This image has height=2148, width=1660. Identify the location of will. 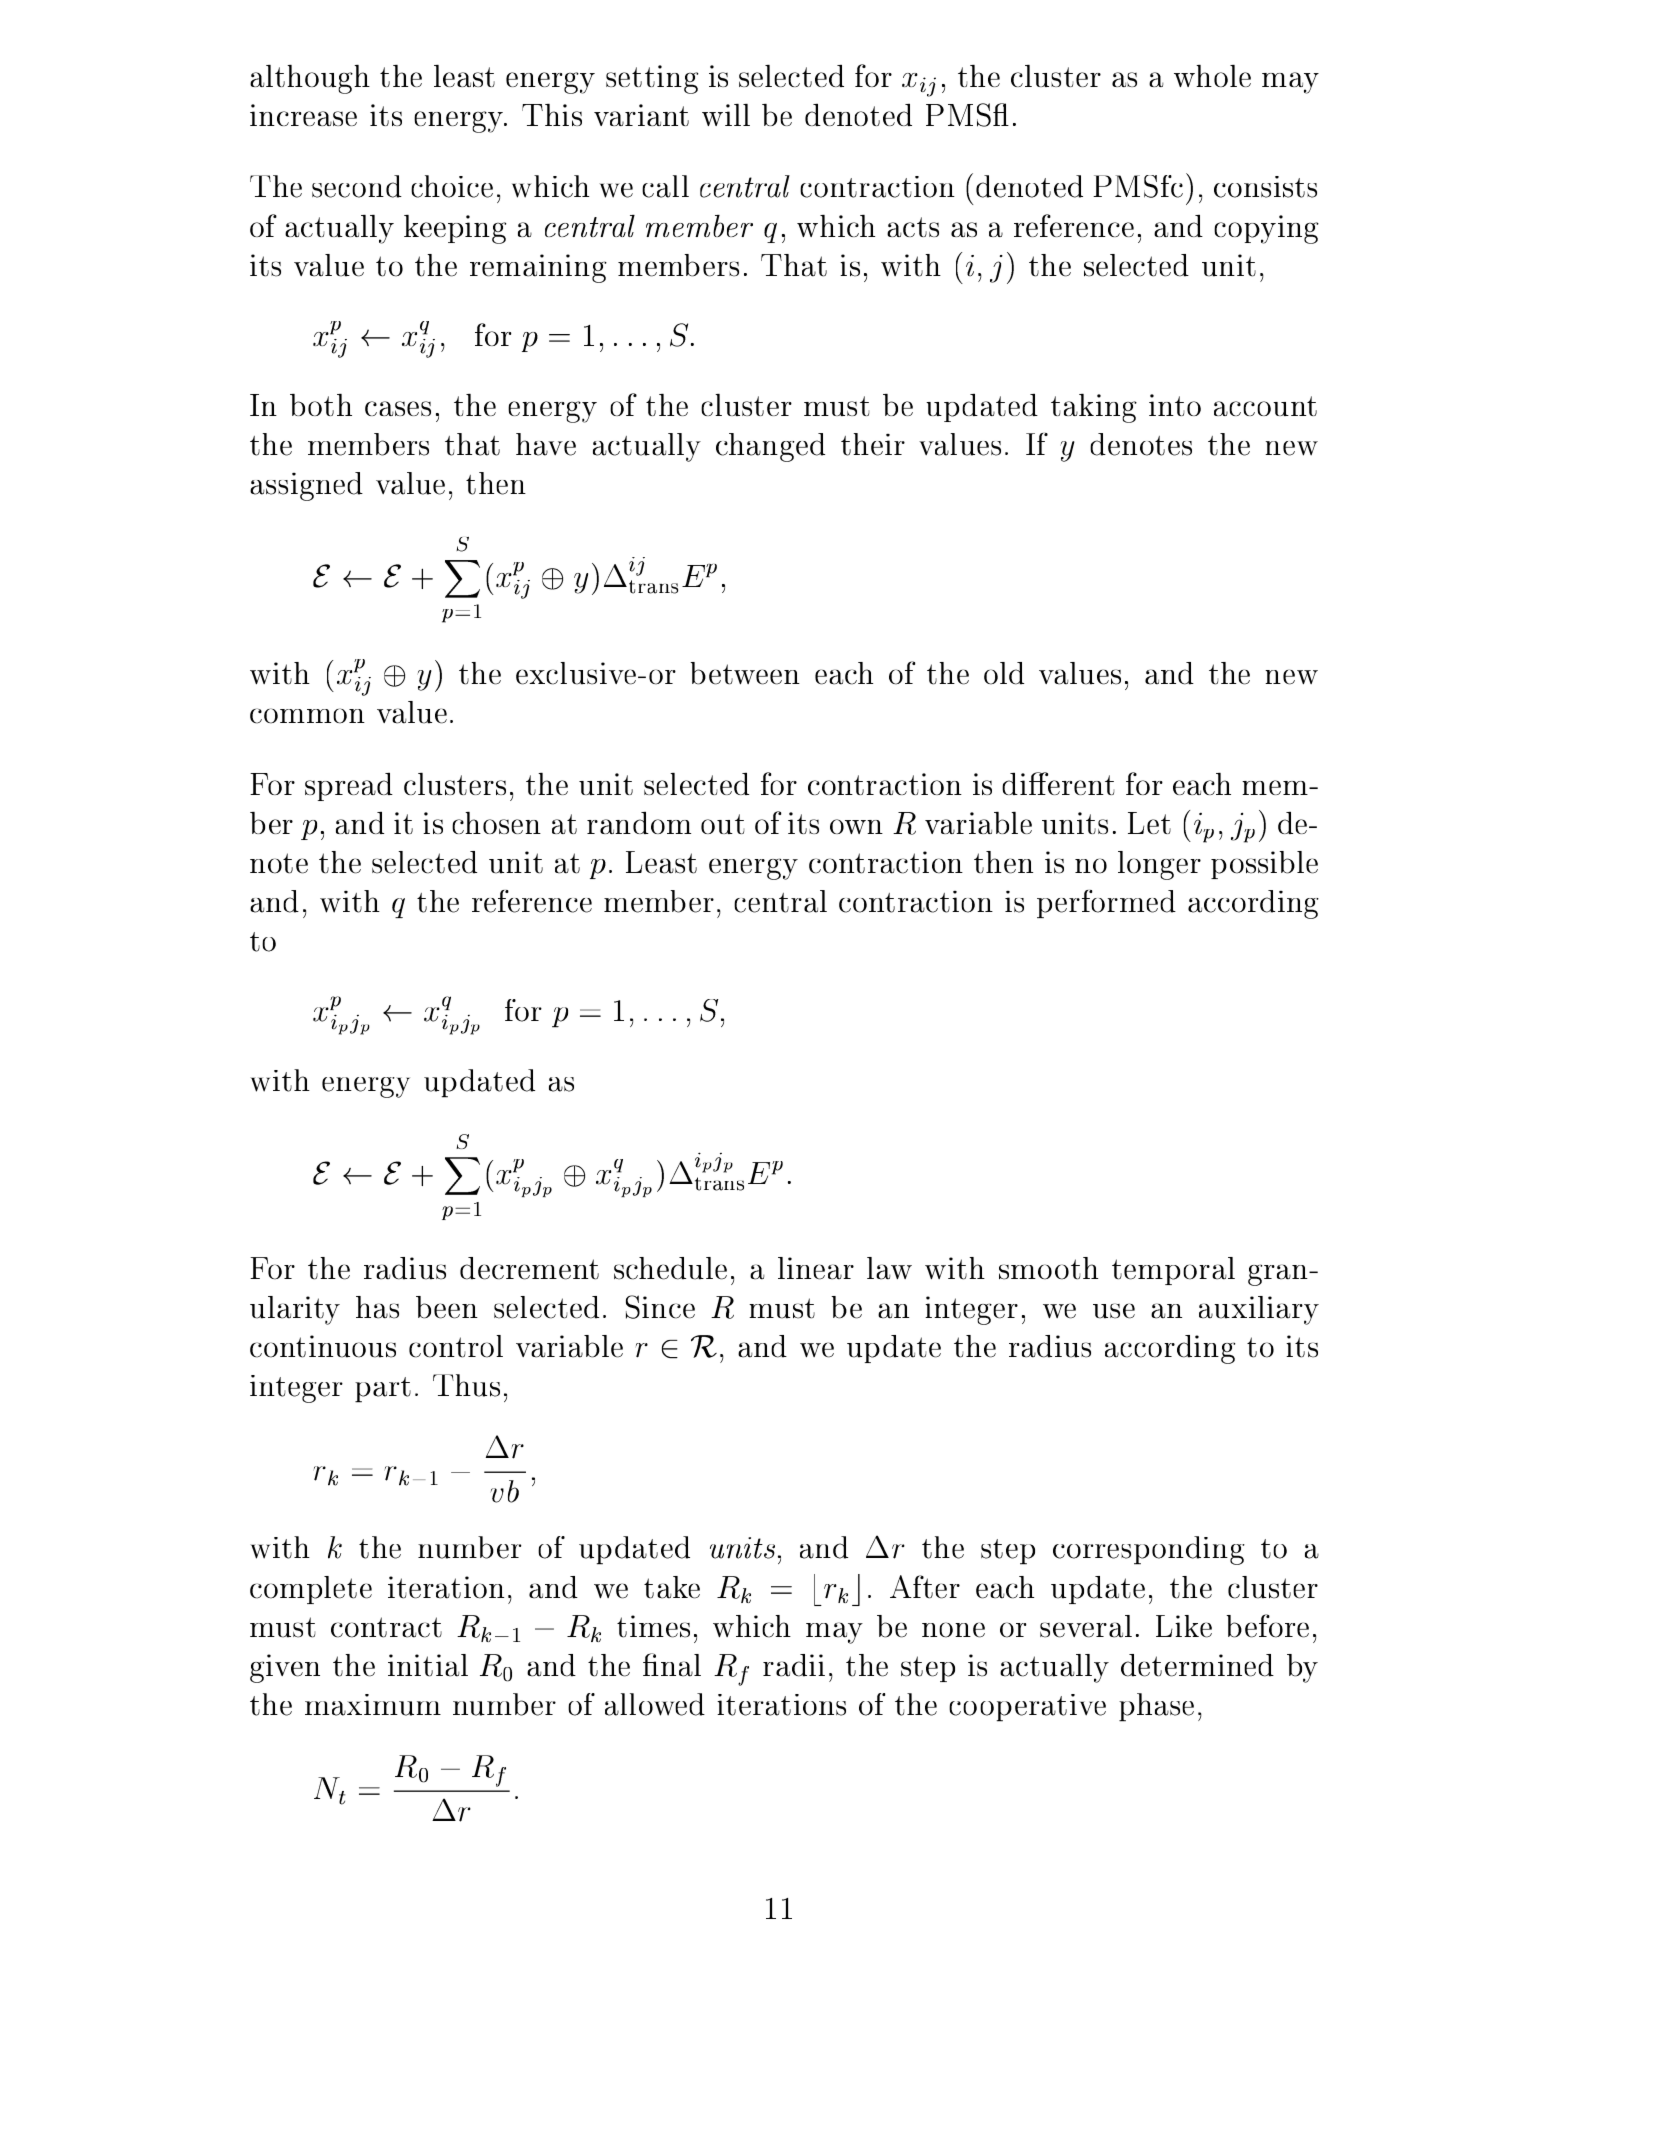
(726, 115).
